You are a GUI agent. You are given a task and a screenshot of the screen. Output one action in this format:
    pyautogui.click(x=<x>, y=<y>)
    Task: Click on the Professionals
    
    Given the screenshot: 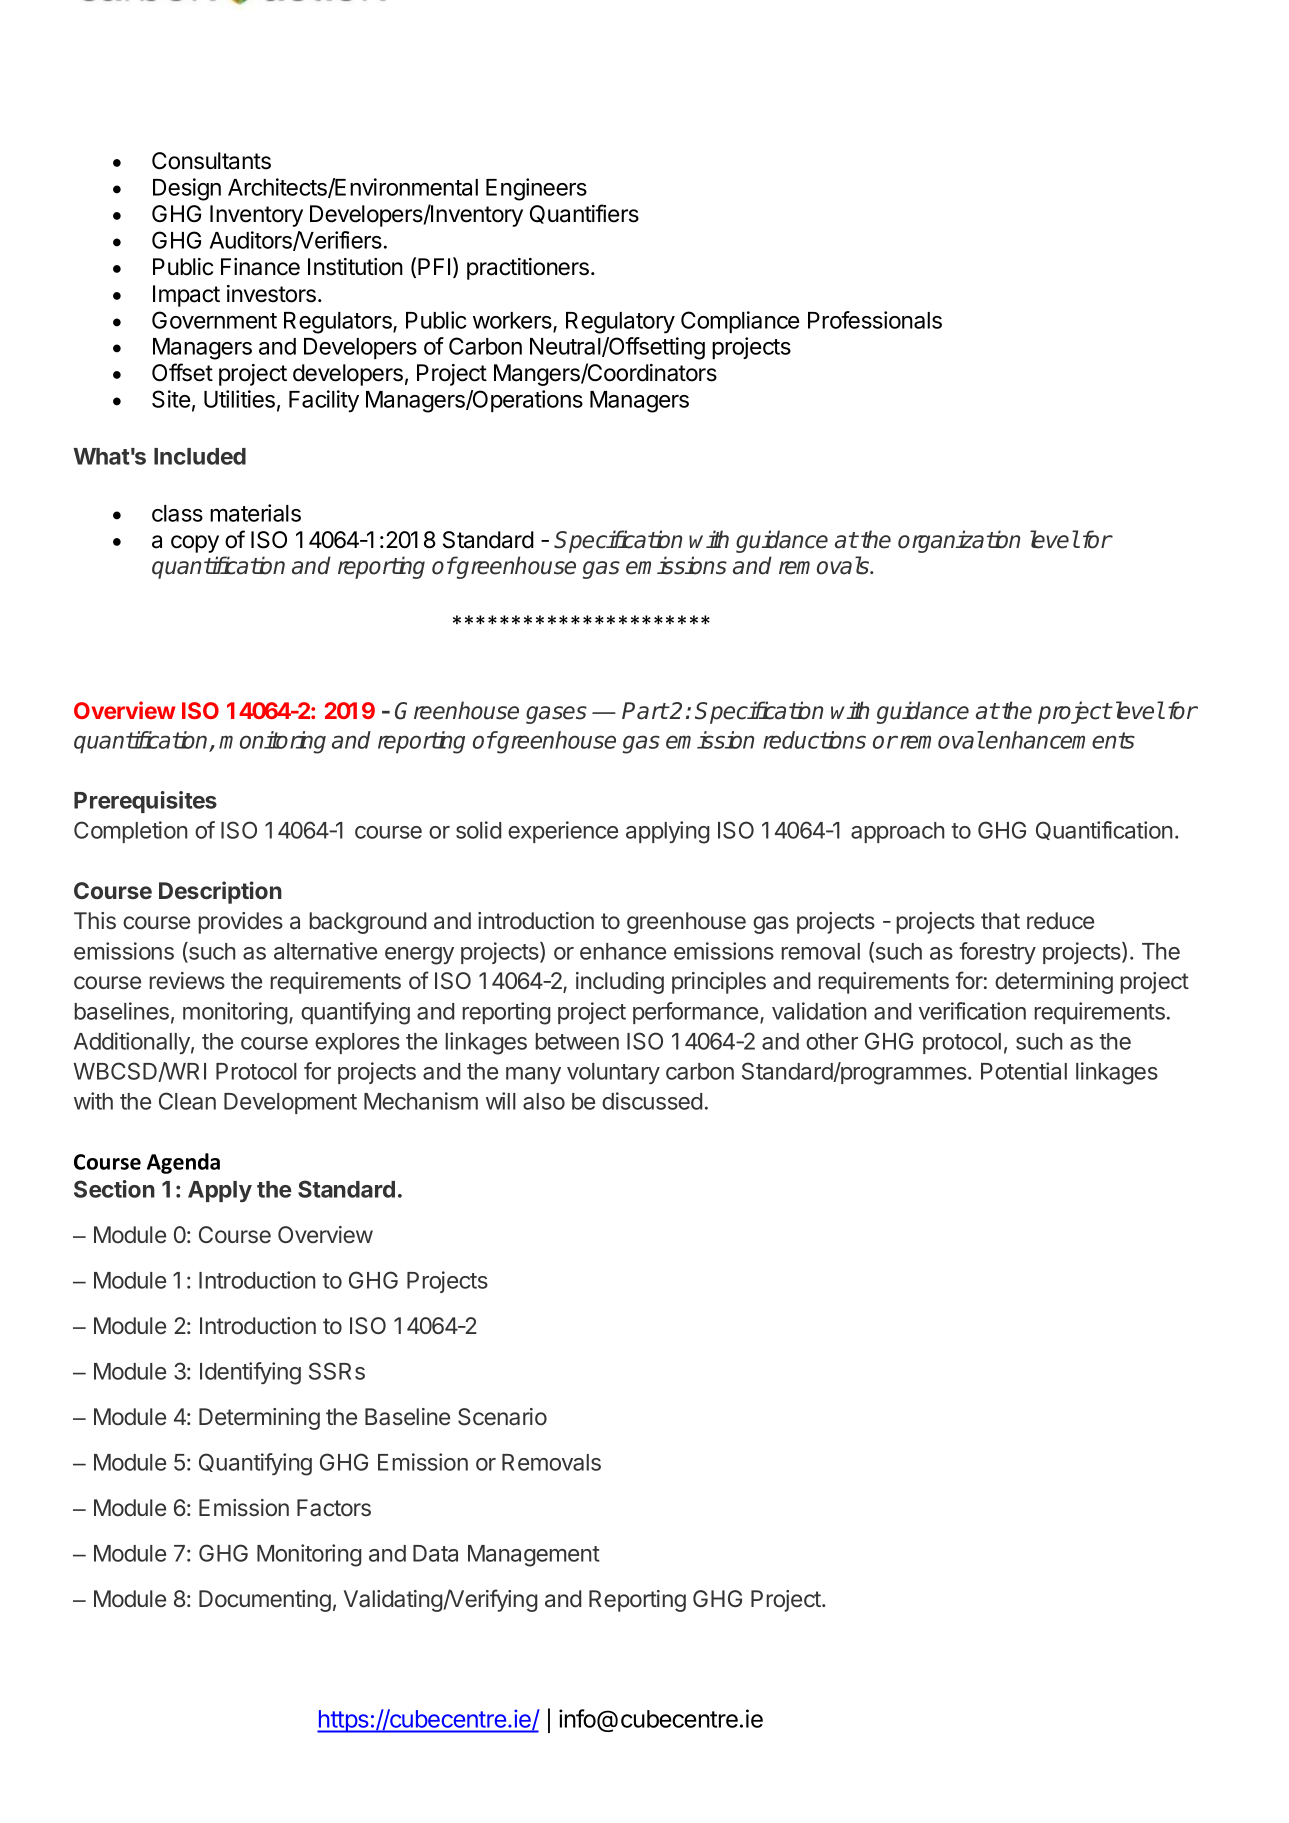 What is the action you would take?
    pyautogui.click(x=875, y=320)
